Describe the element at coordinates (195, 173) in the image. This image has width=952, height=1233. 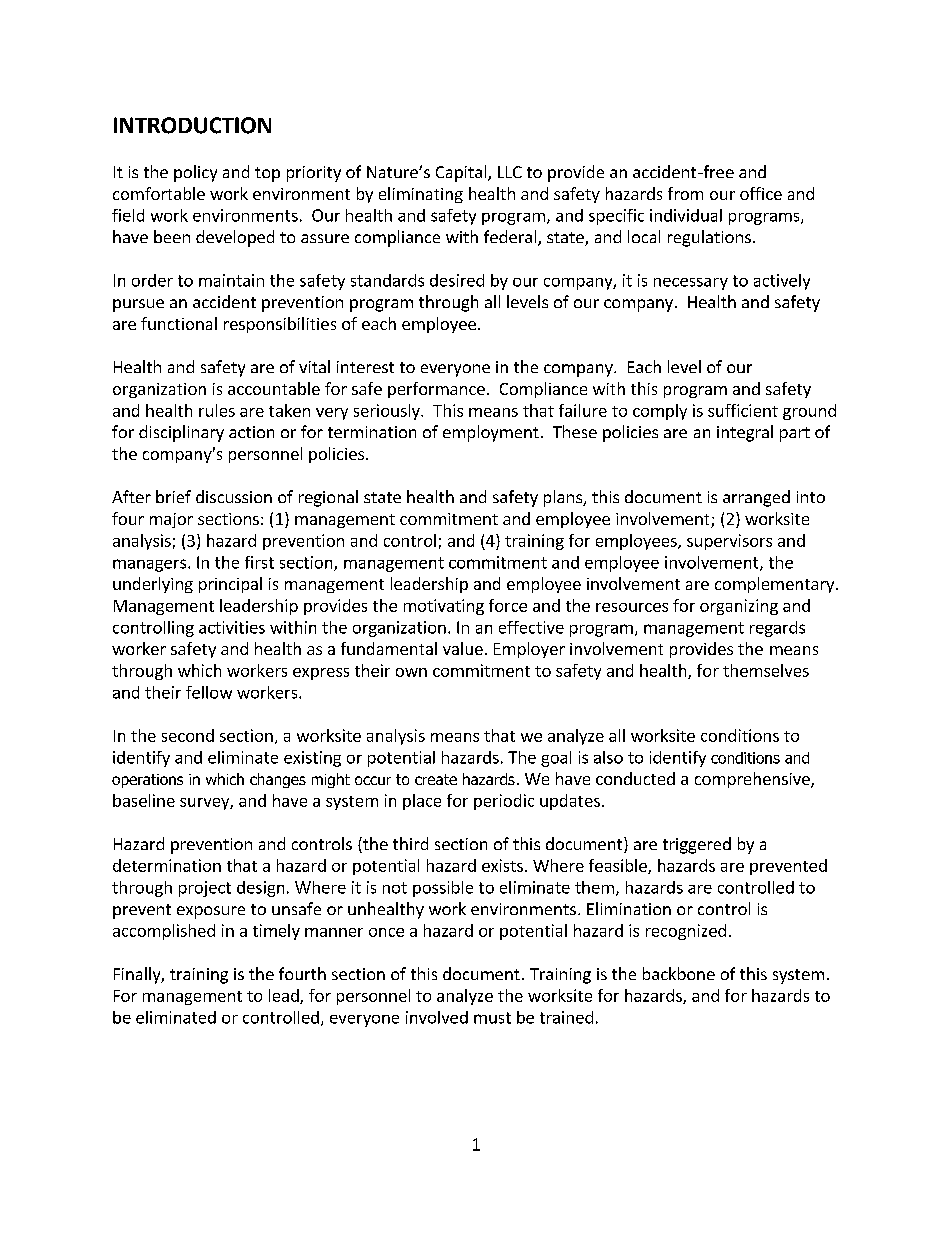
I see `policy` at that location.
